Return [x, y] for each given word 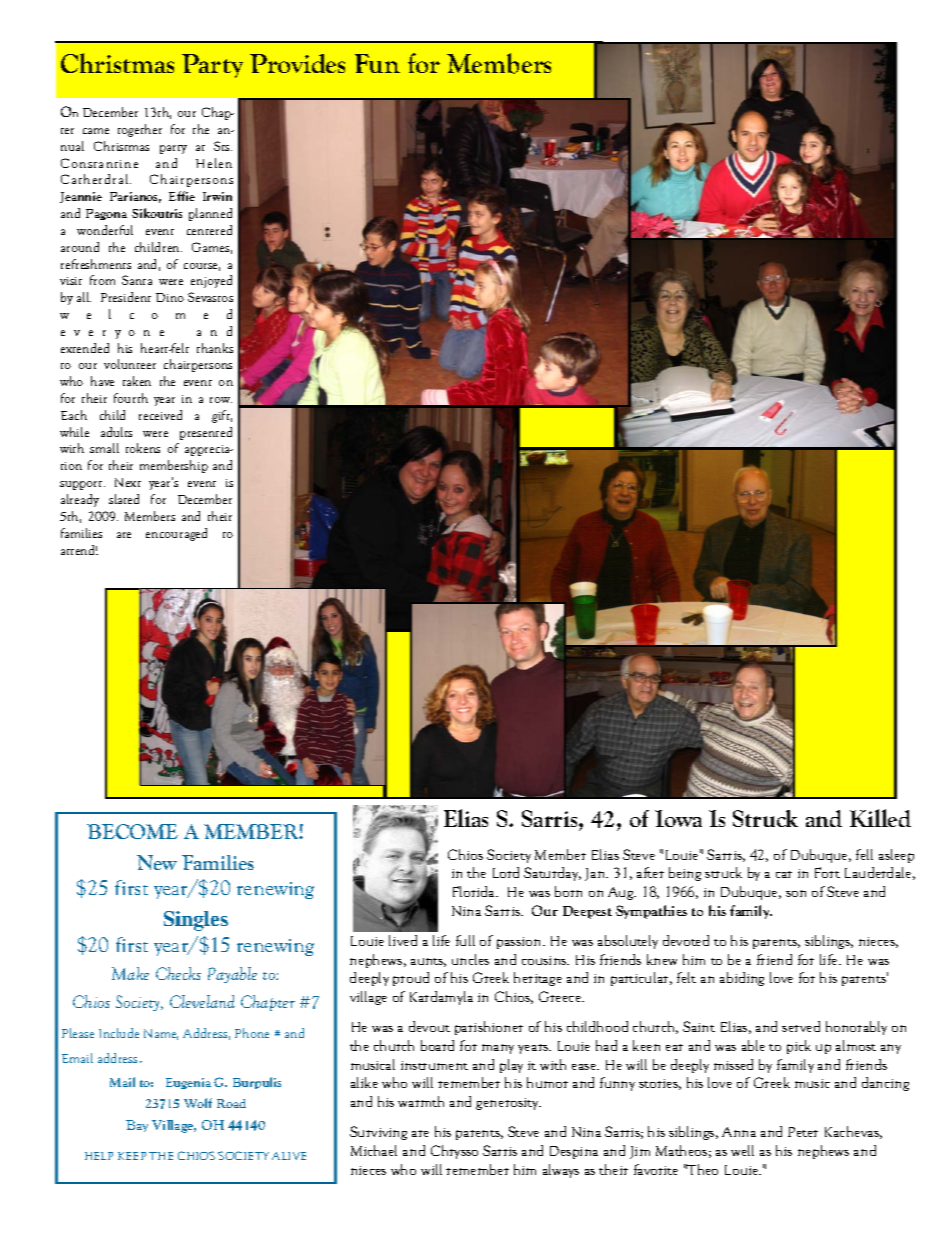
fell [864, 854]
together [140, 130]
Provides [297, 63]
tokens [143, 448]
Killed [880, 818]
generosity [508, 1104]
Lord [506, 872]
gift [222, 416]
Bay [137, 1126]
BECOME [132, 831]
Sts [223, 146]
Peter [803, 1132]
